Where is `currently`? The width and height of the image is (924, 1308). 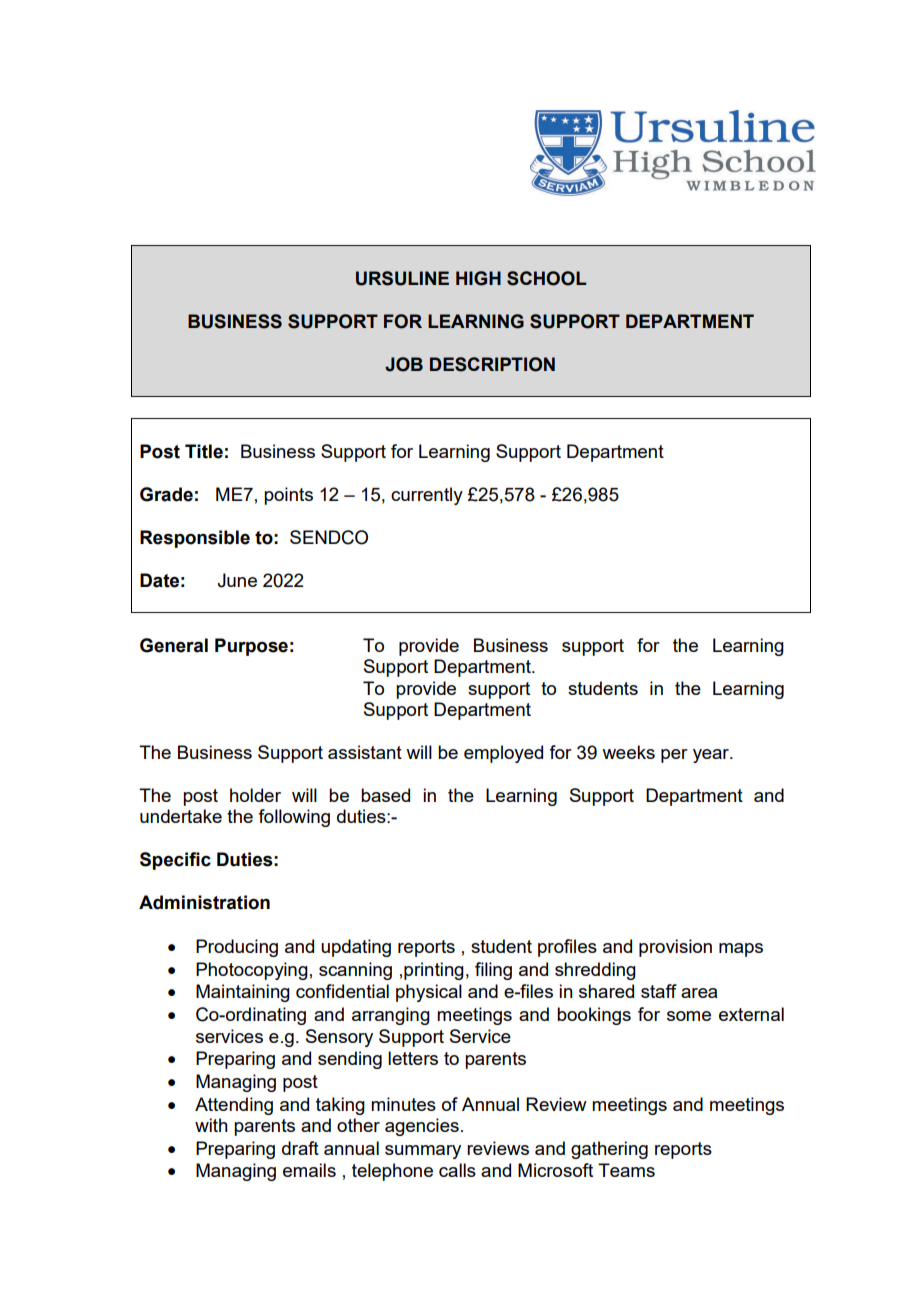 currently is located at coordinates (427, 496).
